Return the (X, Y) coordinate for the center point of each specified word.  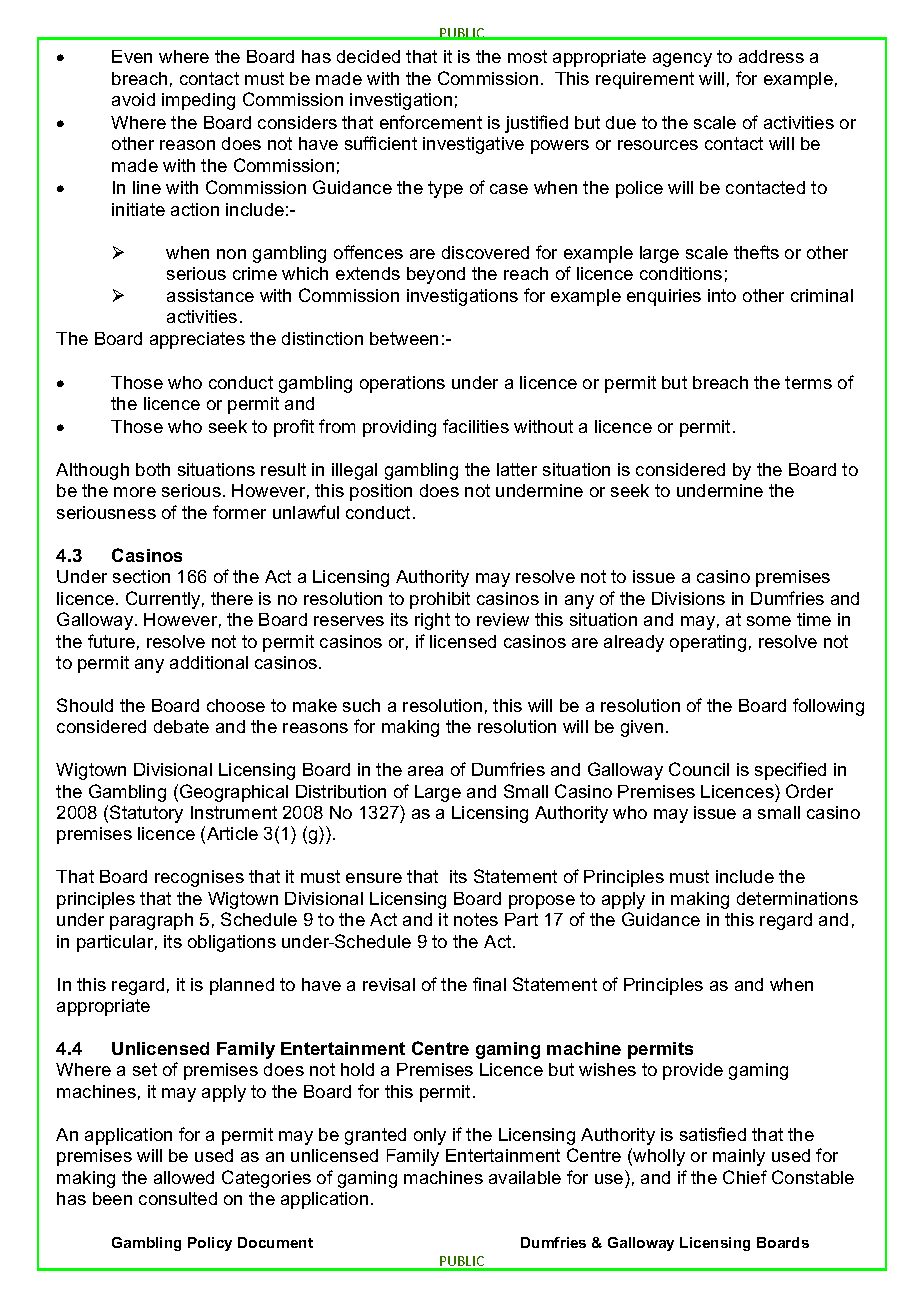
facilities (476, 426)
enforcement (431, 122)
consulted (178, 1198)
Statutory (146, 814)
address (771, 56)
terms (808, 382)
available (525, 1177)
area (425, 771)
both (153, 469)
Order (809, 791)
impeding (198, 101)
